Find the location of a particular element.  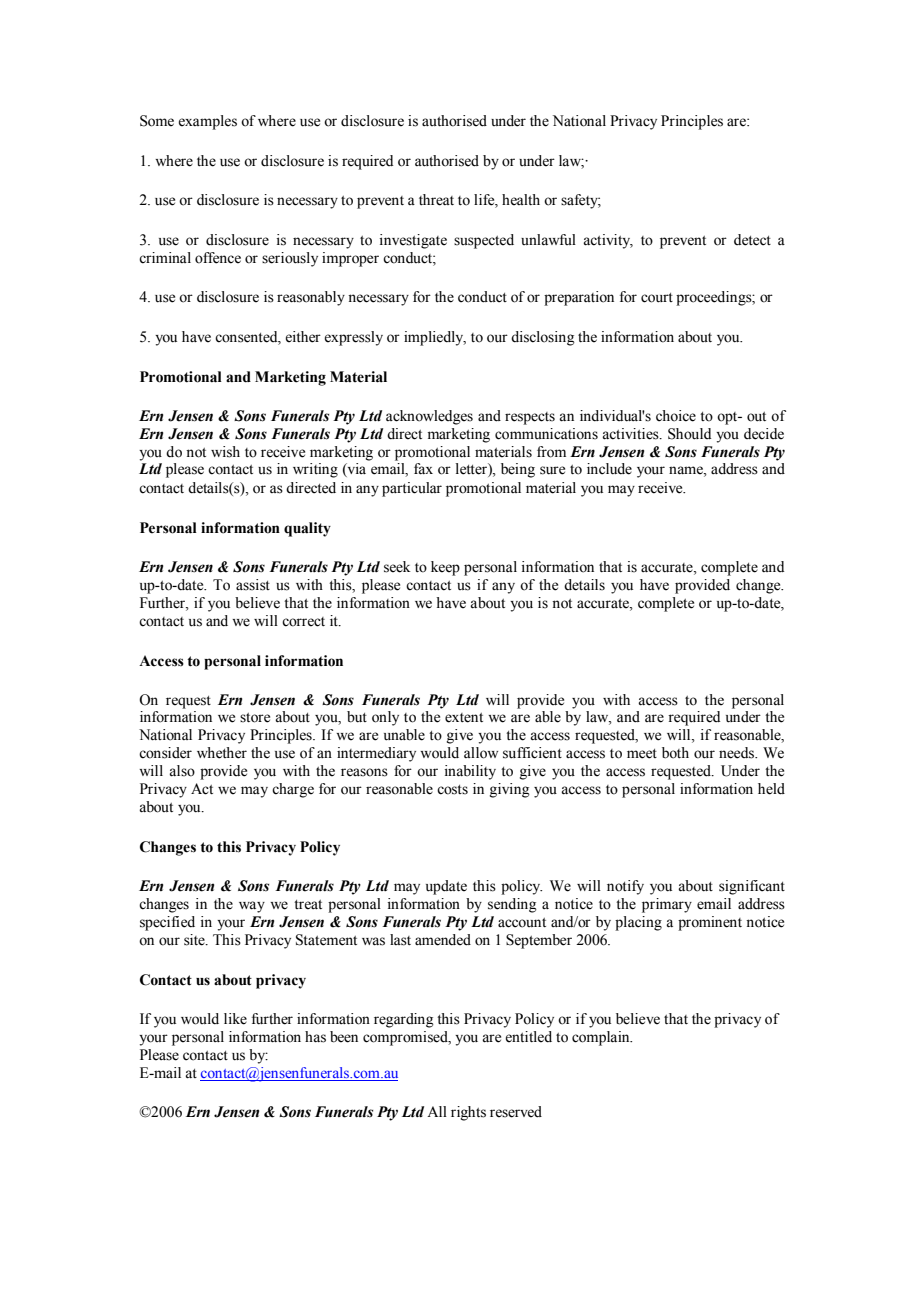

wish is located at coordinates (225, 452).
